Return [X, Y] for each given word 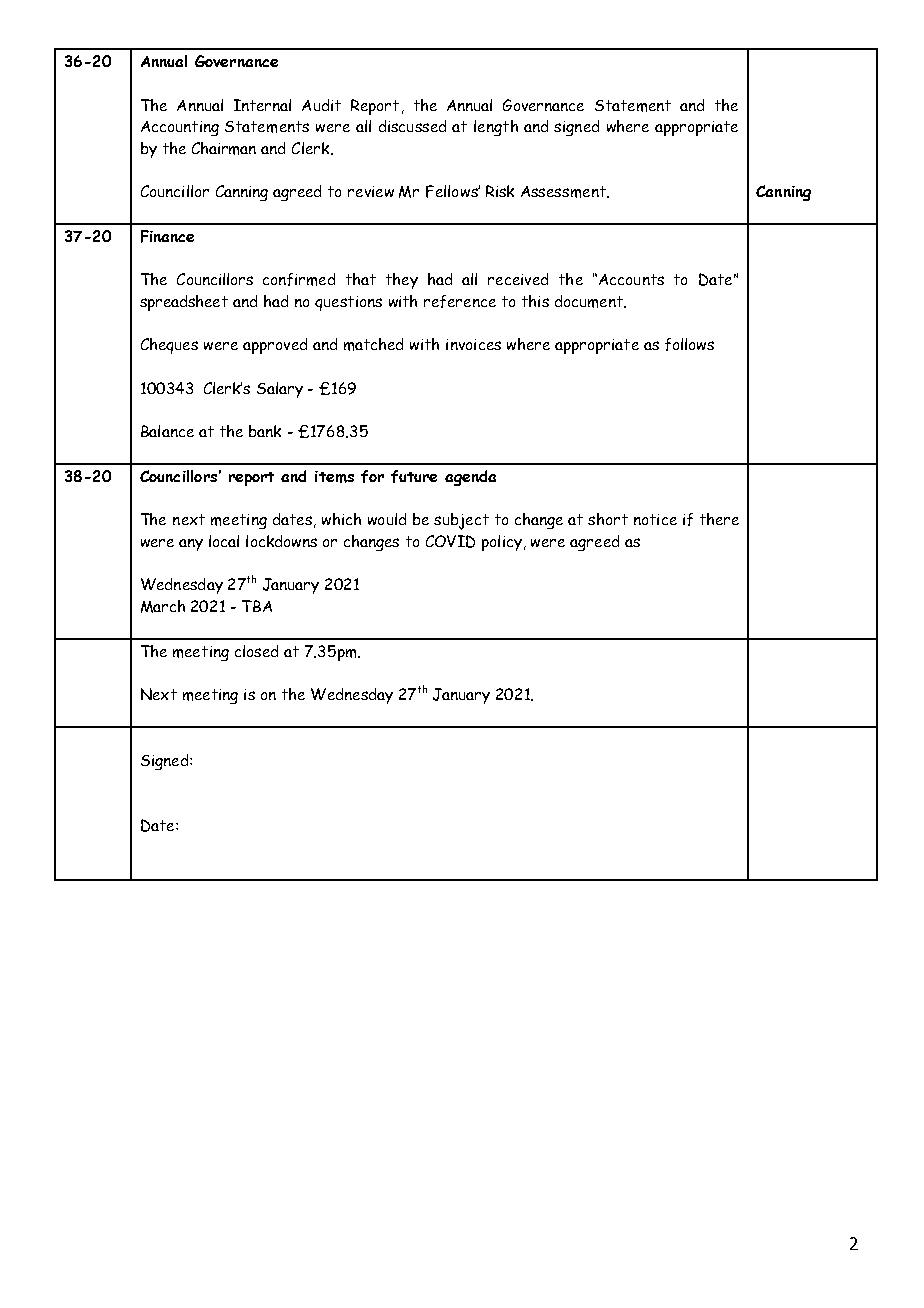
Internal [262, 105]
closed [256, 651]
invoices [473, 344]
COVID [450, 541]
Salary [280, 390]
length [496, 128]
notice [655, 519]
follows [689, 344]
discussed [412, 126]
